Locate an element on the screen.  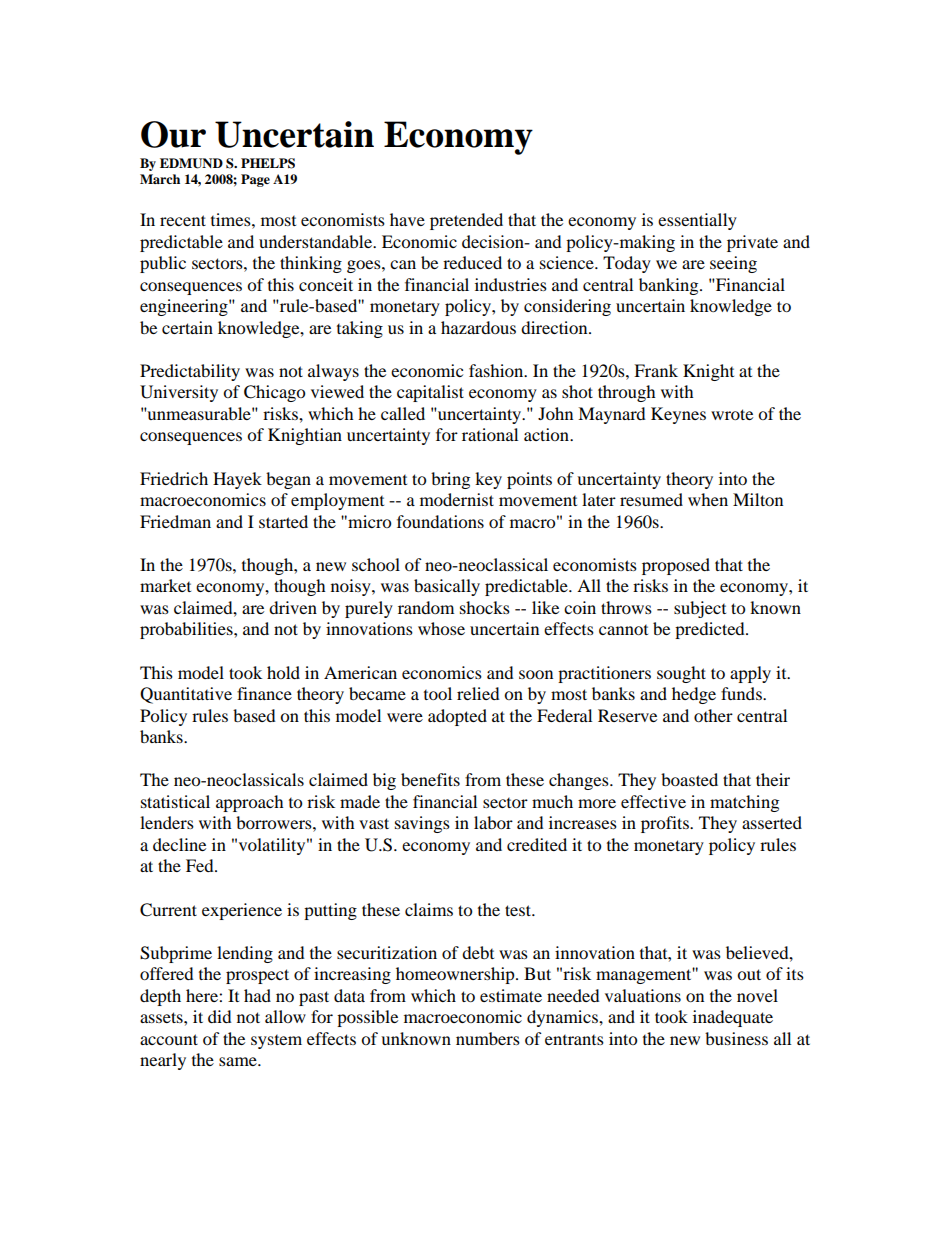
decline is located at coordinates (179, 844).
